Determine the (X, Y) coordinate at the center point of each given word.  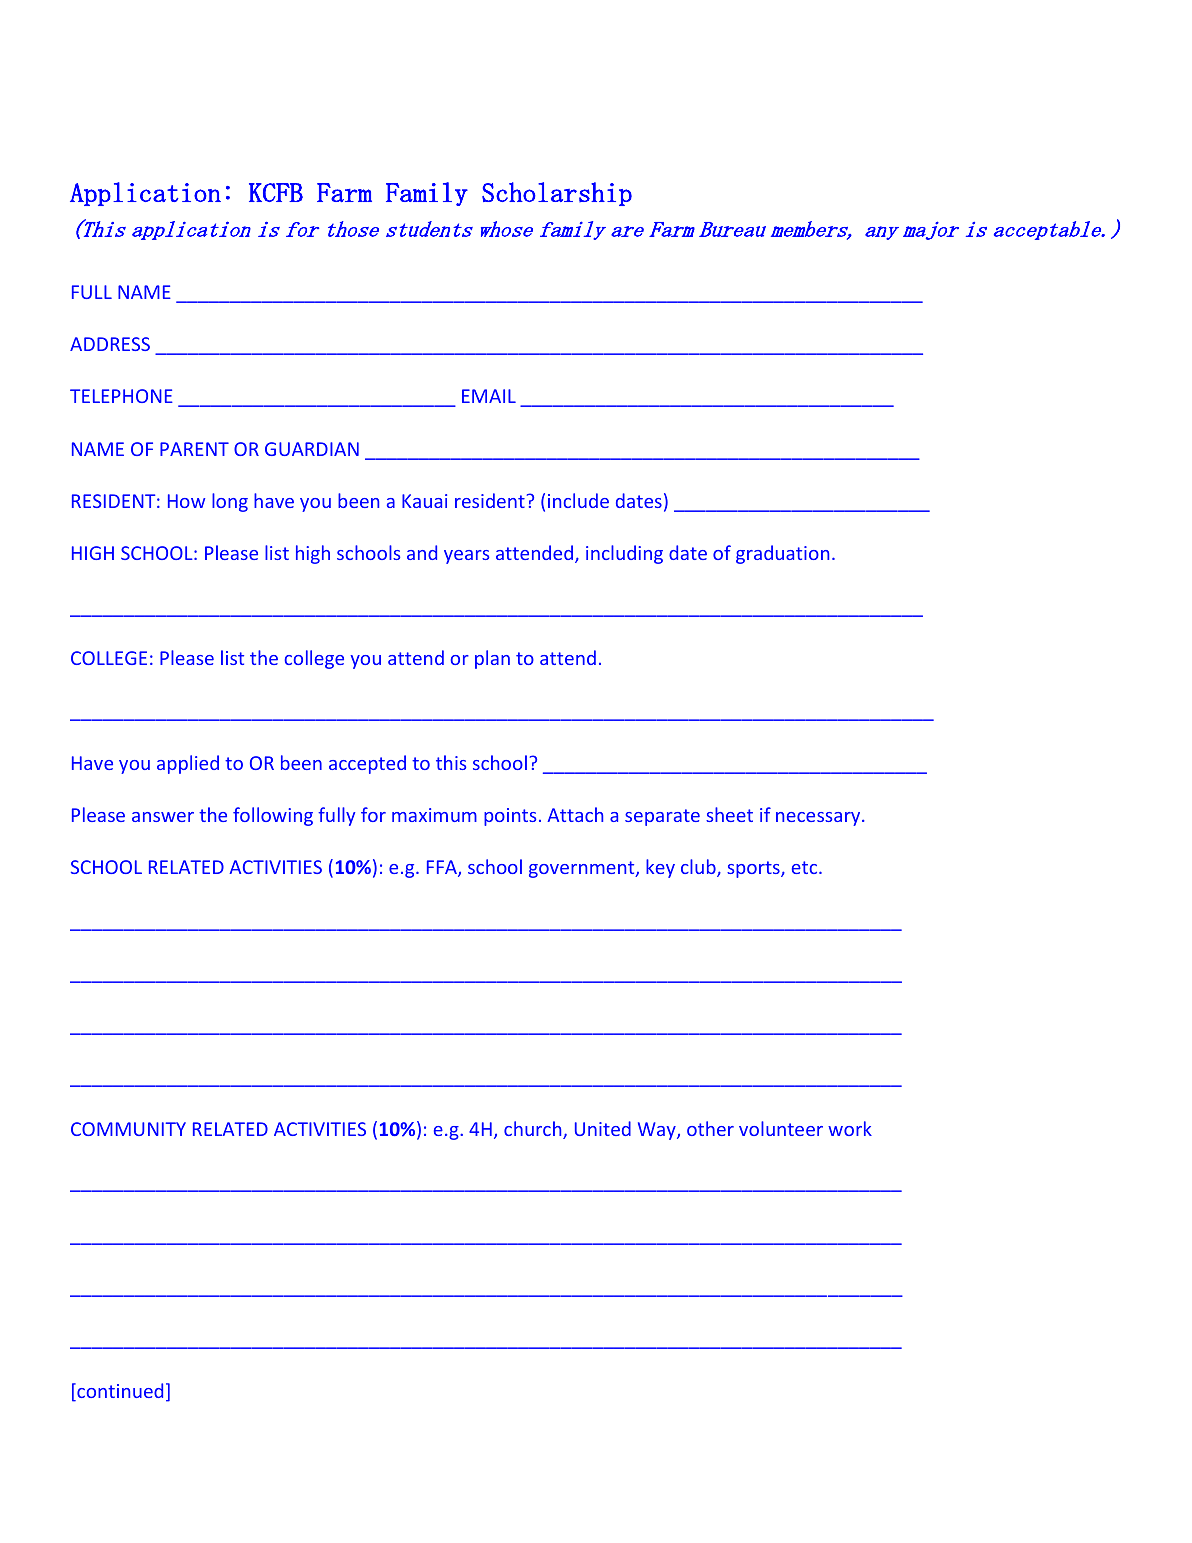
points (510, 817)
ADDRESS (110, 344)
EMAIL (489, 396)
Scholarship (557, 194)
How (186, 501)
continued (119, 1392)
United (603, 1128)
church (534, 1130)
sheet (729, 814)
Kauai (424, 501)
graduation (782, 554)
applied (188, 764)
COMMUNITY (128, 1129)
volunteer (781, 1128)
